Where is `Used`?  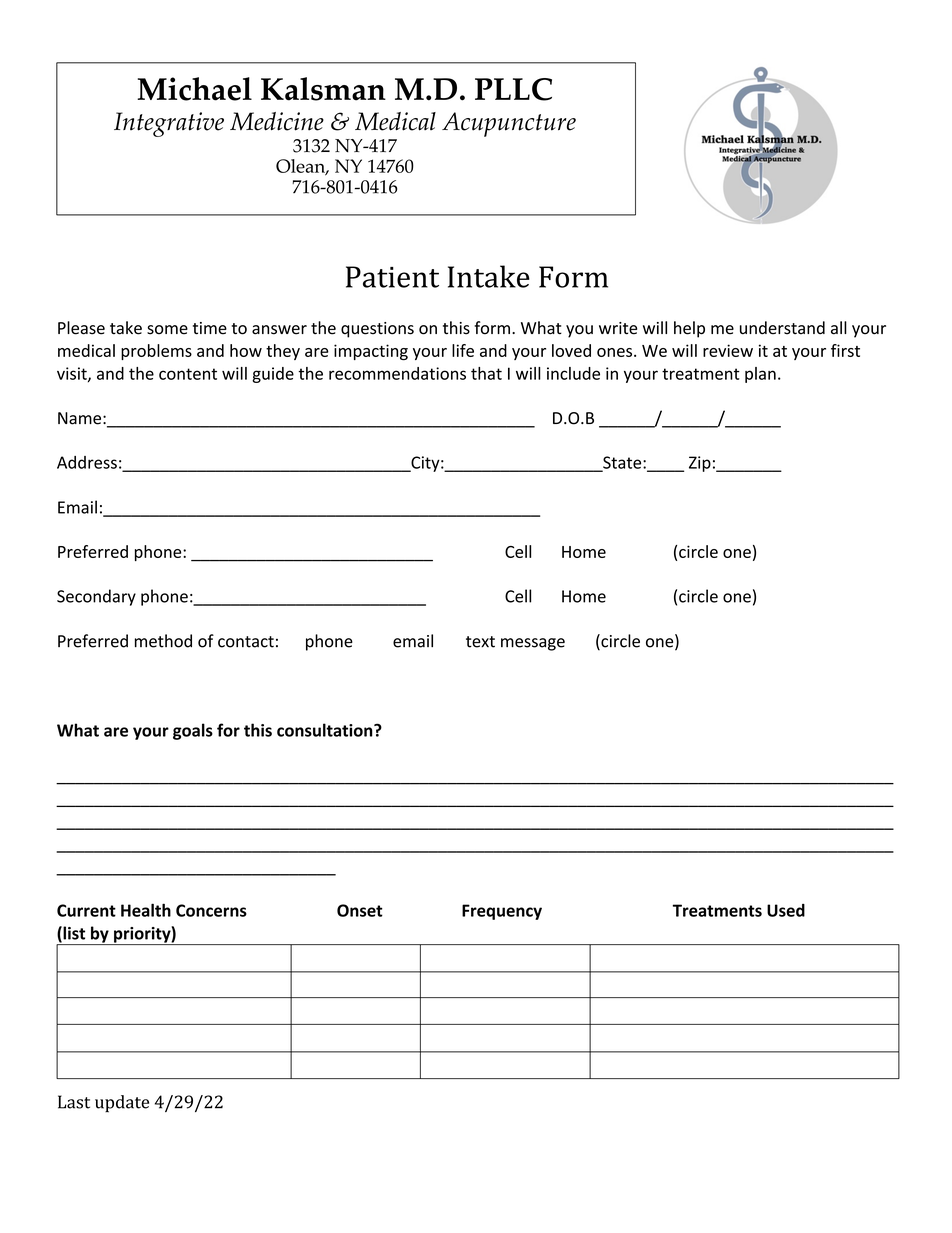 Used is located at coordinates (786, 910).
